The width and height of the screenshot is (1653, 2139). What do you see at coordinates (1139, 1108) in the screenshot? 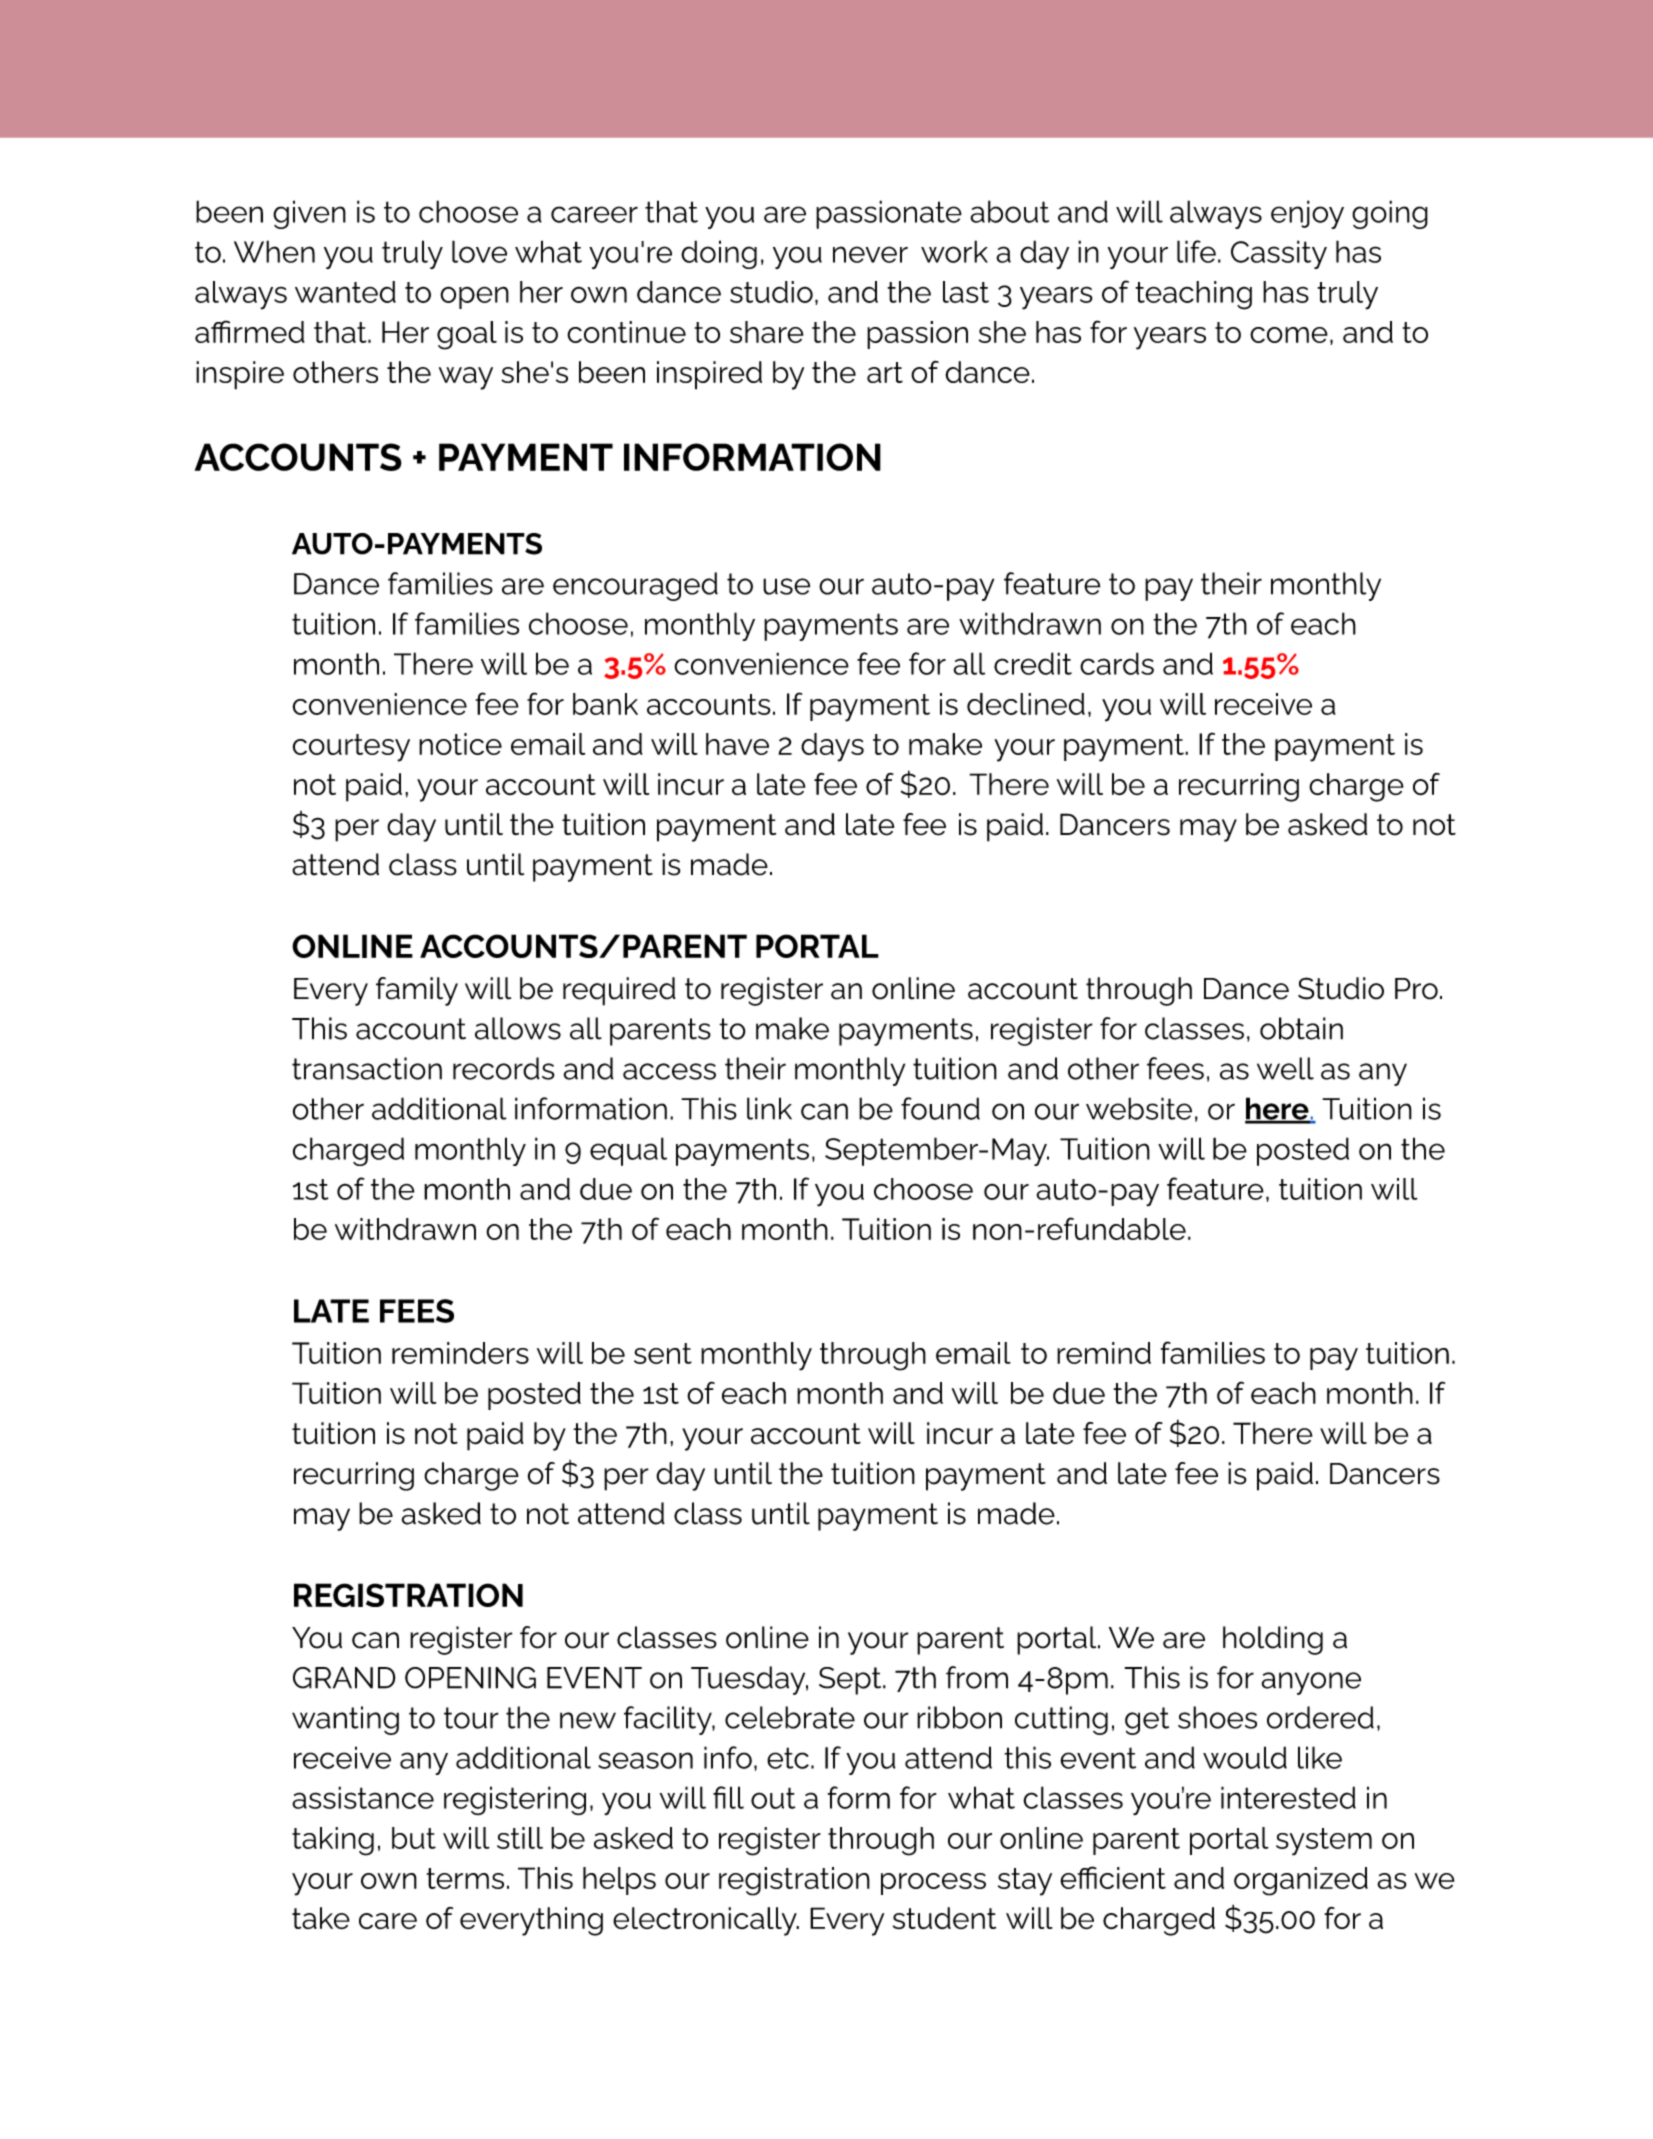
I see `website` at bounding box center [1139, 1108].
